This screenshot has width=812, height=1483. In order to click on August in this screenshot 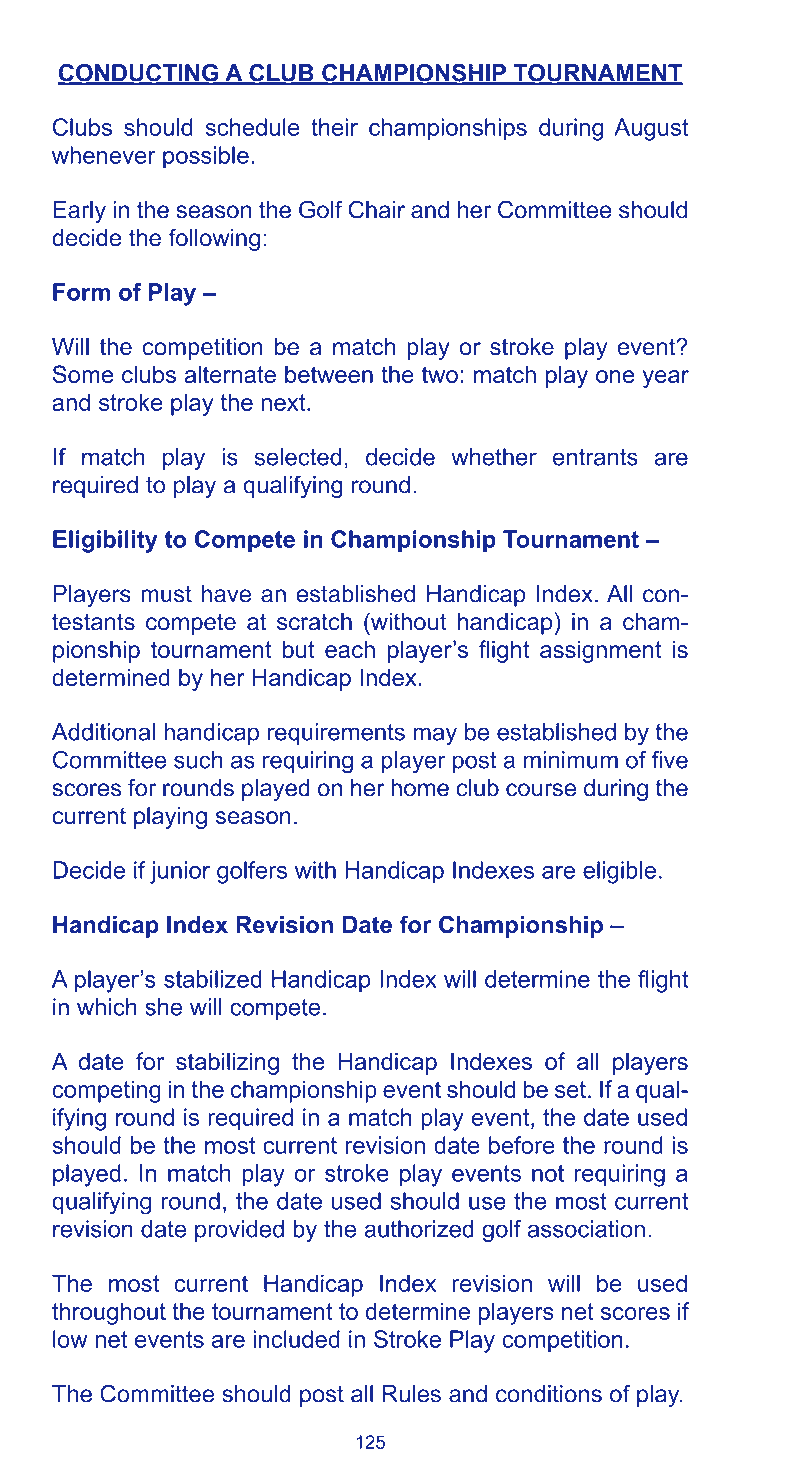, I will do `click(651, 129)`.
